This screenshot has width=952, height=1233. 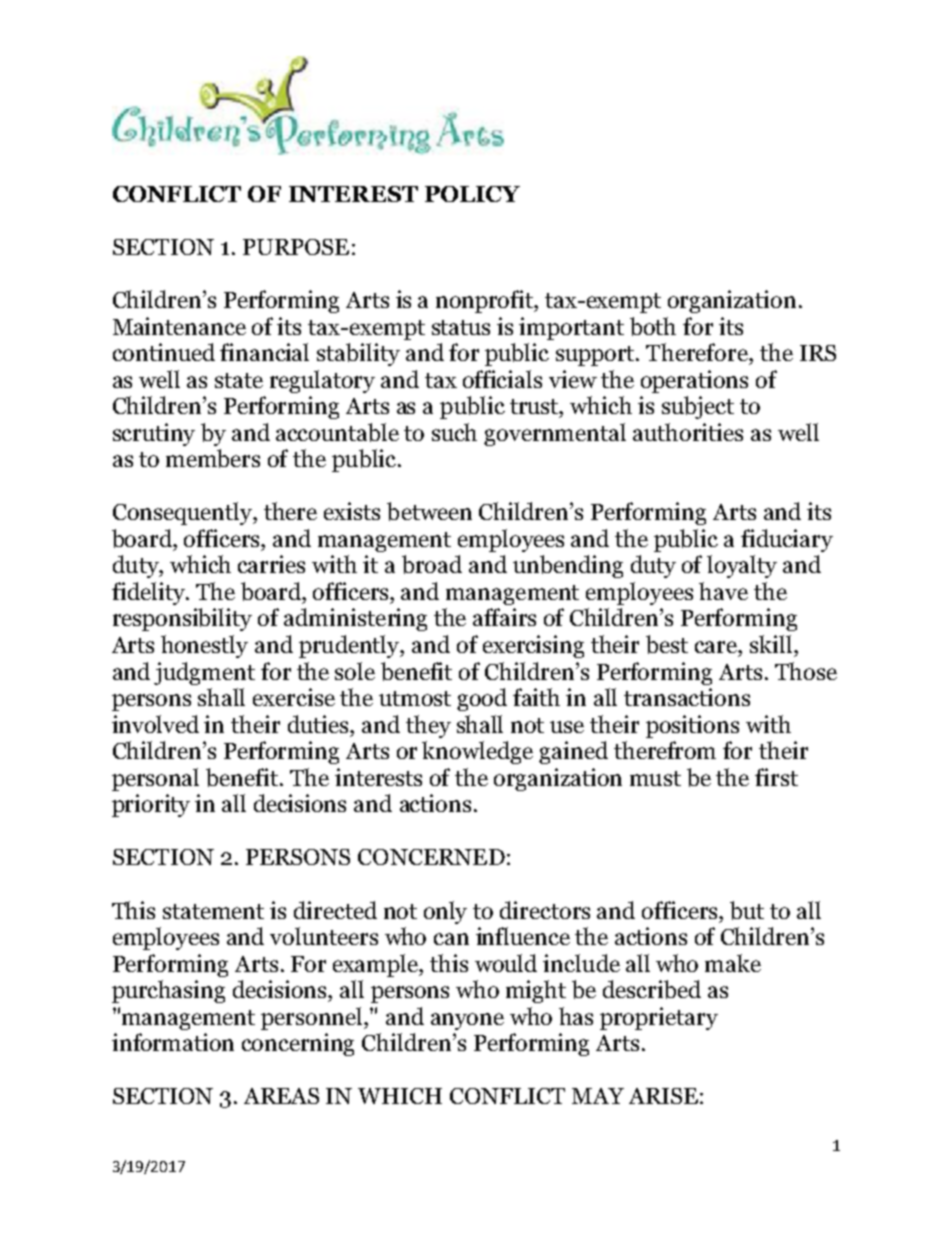 I want to click on PURPOSE, so click(x=296, y=247).
